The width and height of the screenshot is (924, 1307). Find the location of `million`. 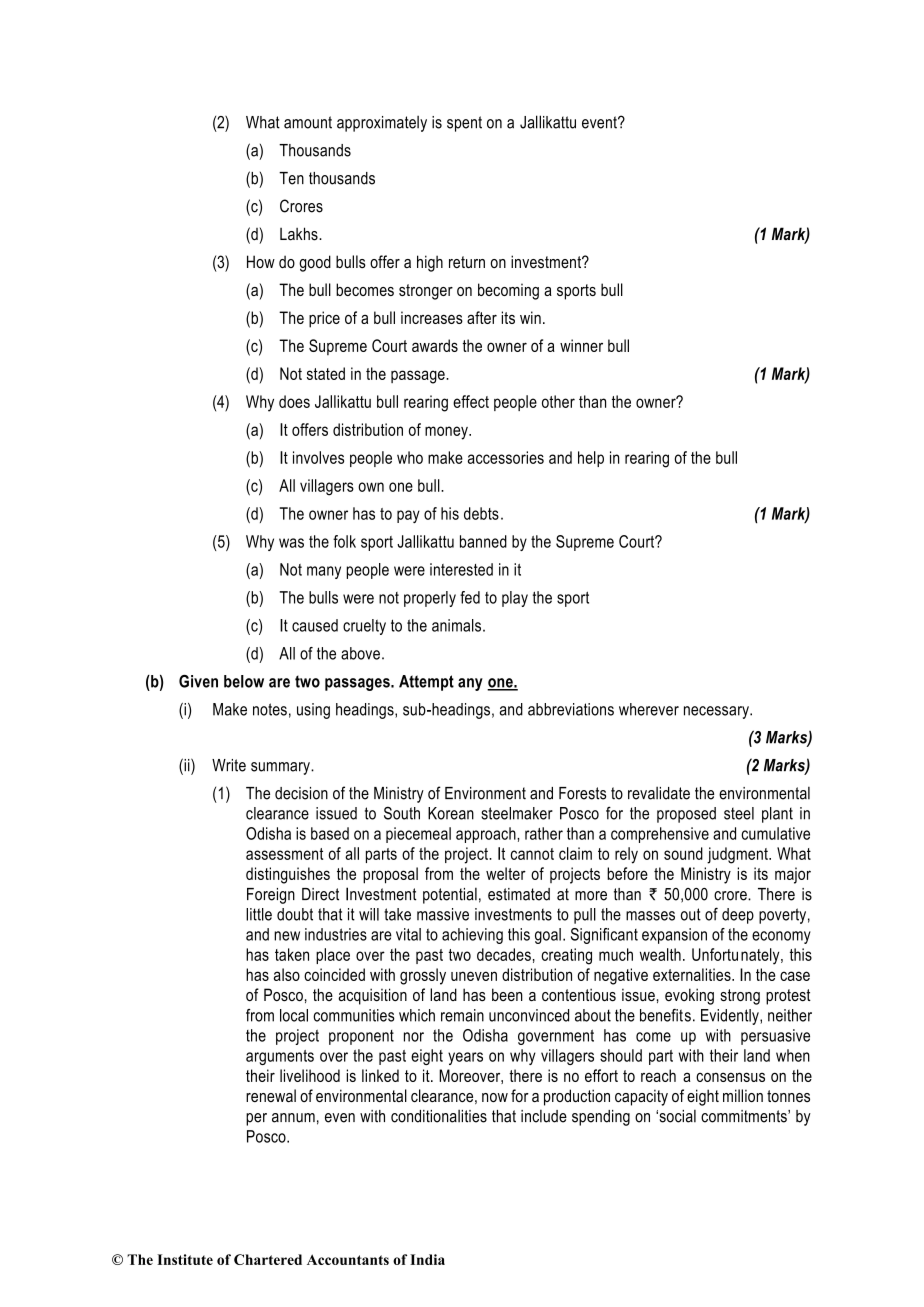

million is located at coordinates (743, 1095).
